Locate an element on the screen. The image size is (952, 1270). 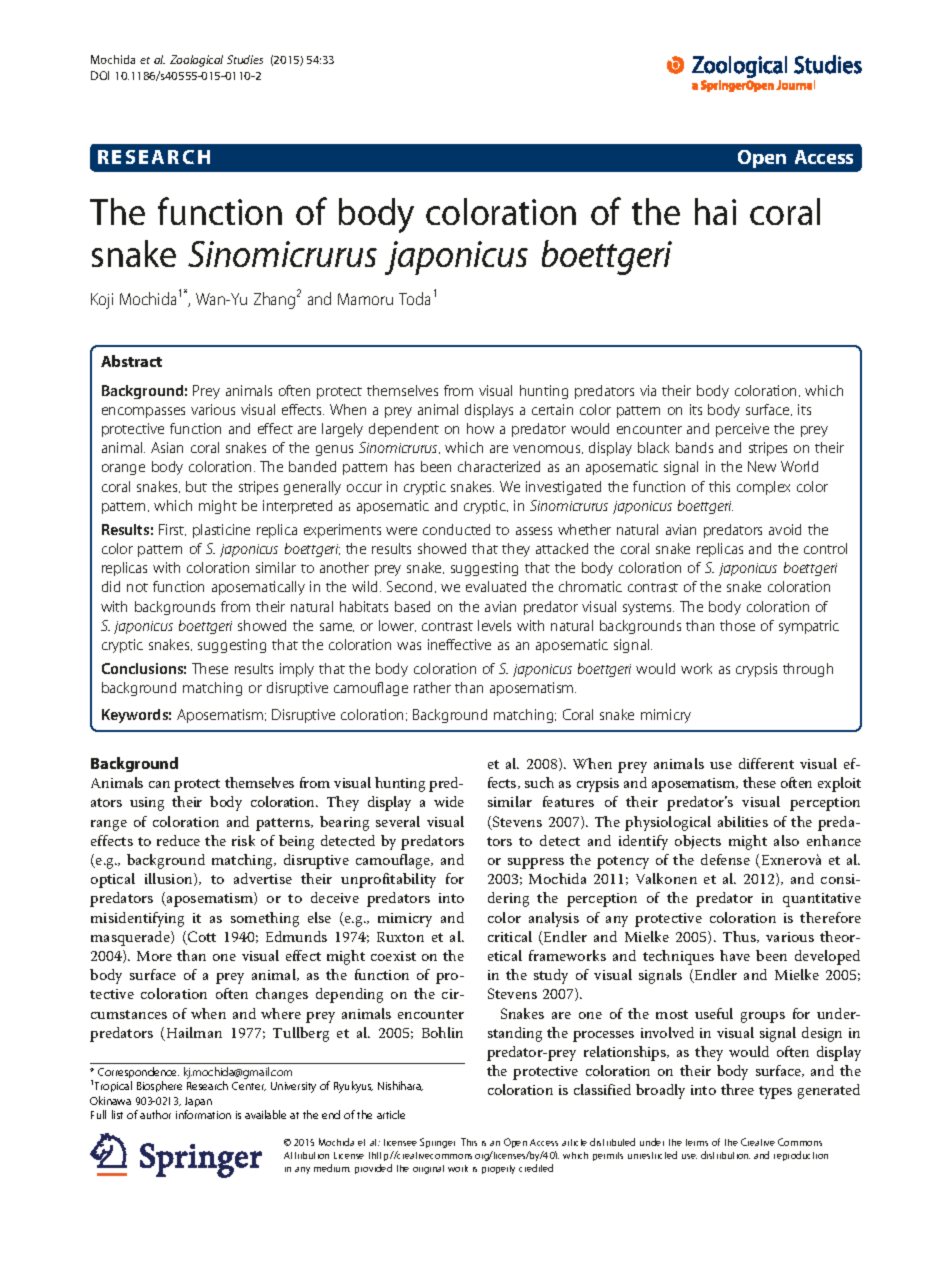
Zoological is located at coordinates (196, 61).
